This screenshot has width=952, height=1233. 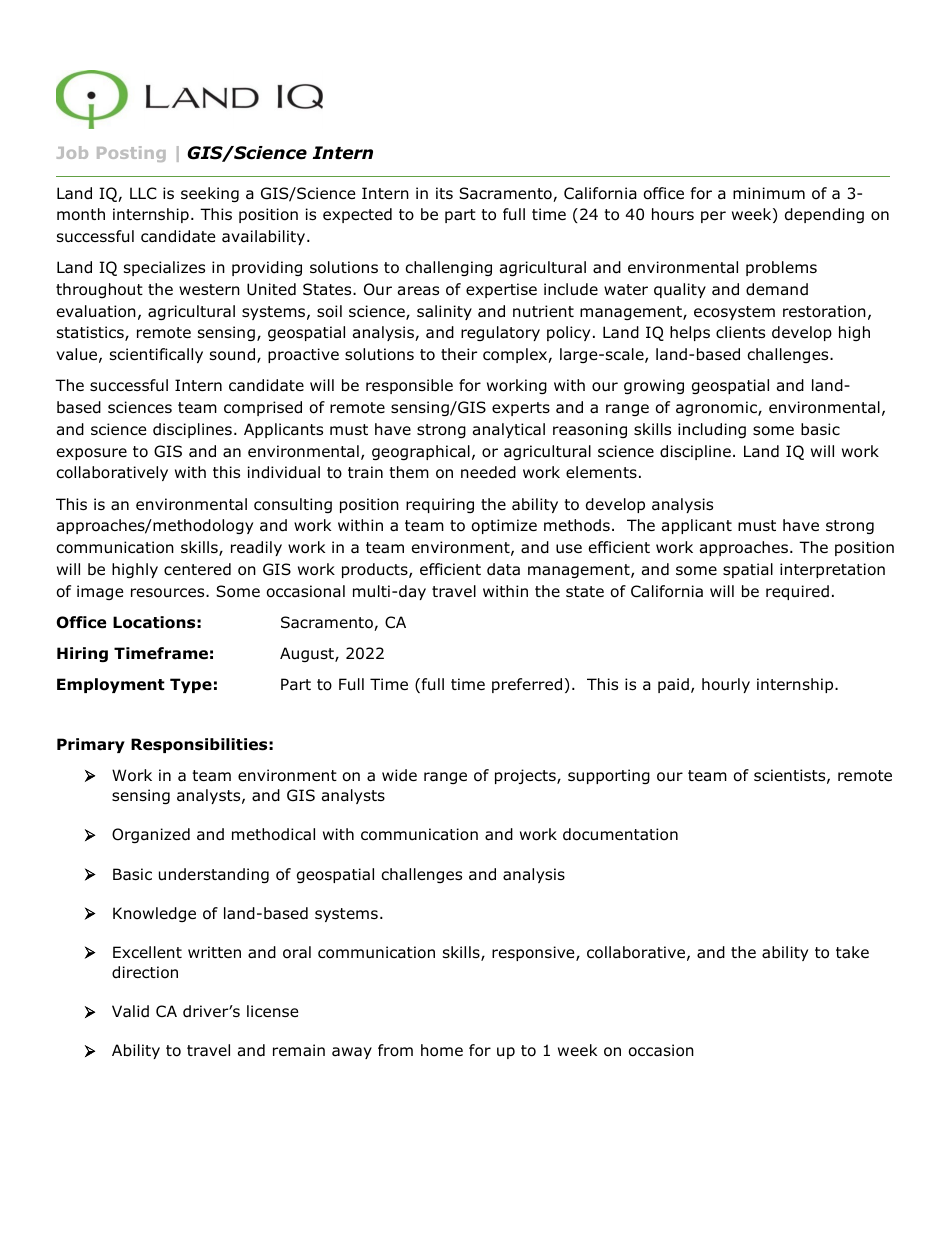 What do you see at coordinates (91, 745) in the screenshot?
I see `Primary` at bounding box center [91, 745].
